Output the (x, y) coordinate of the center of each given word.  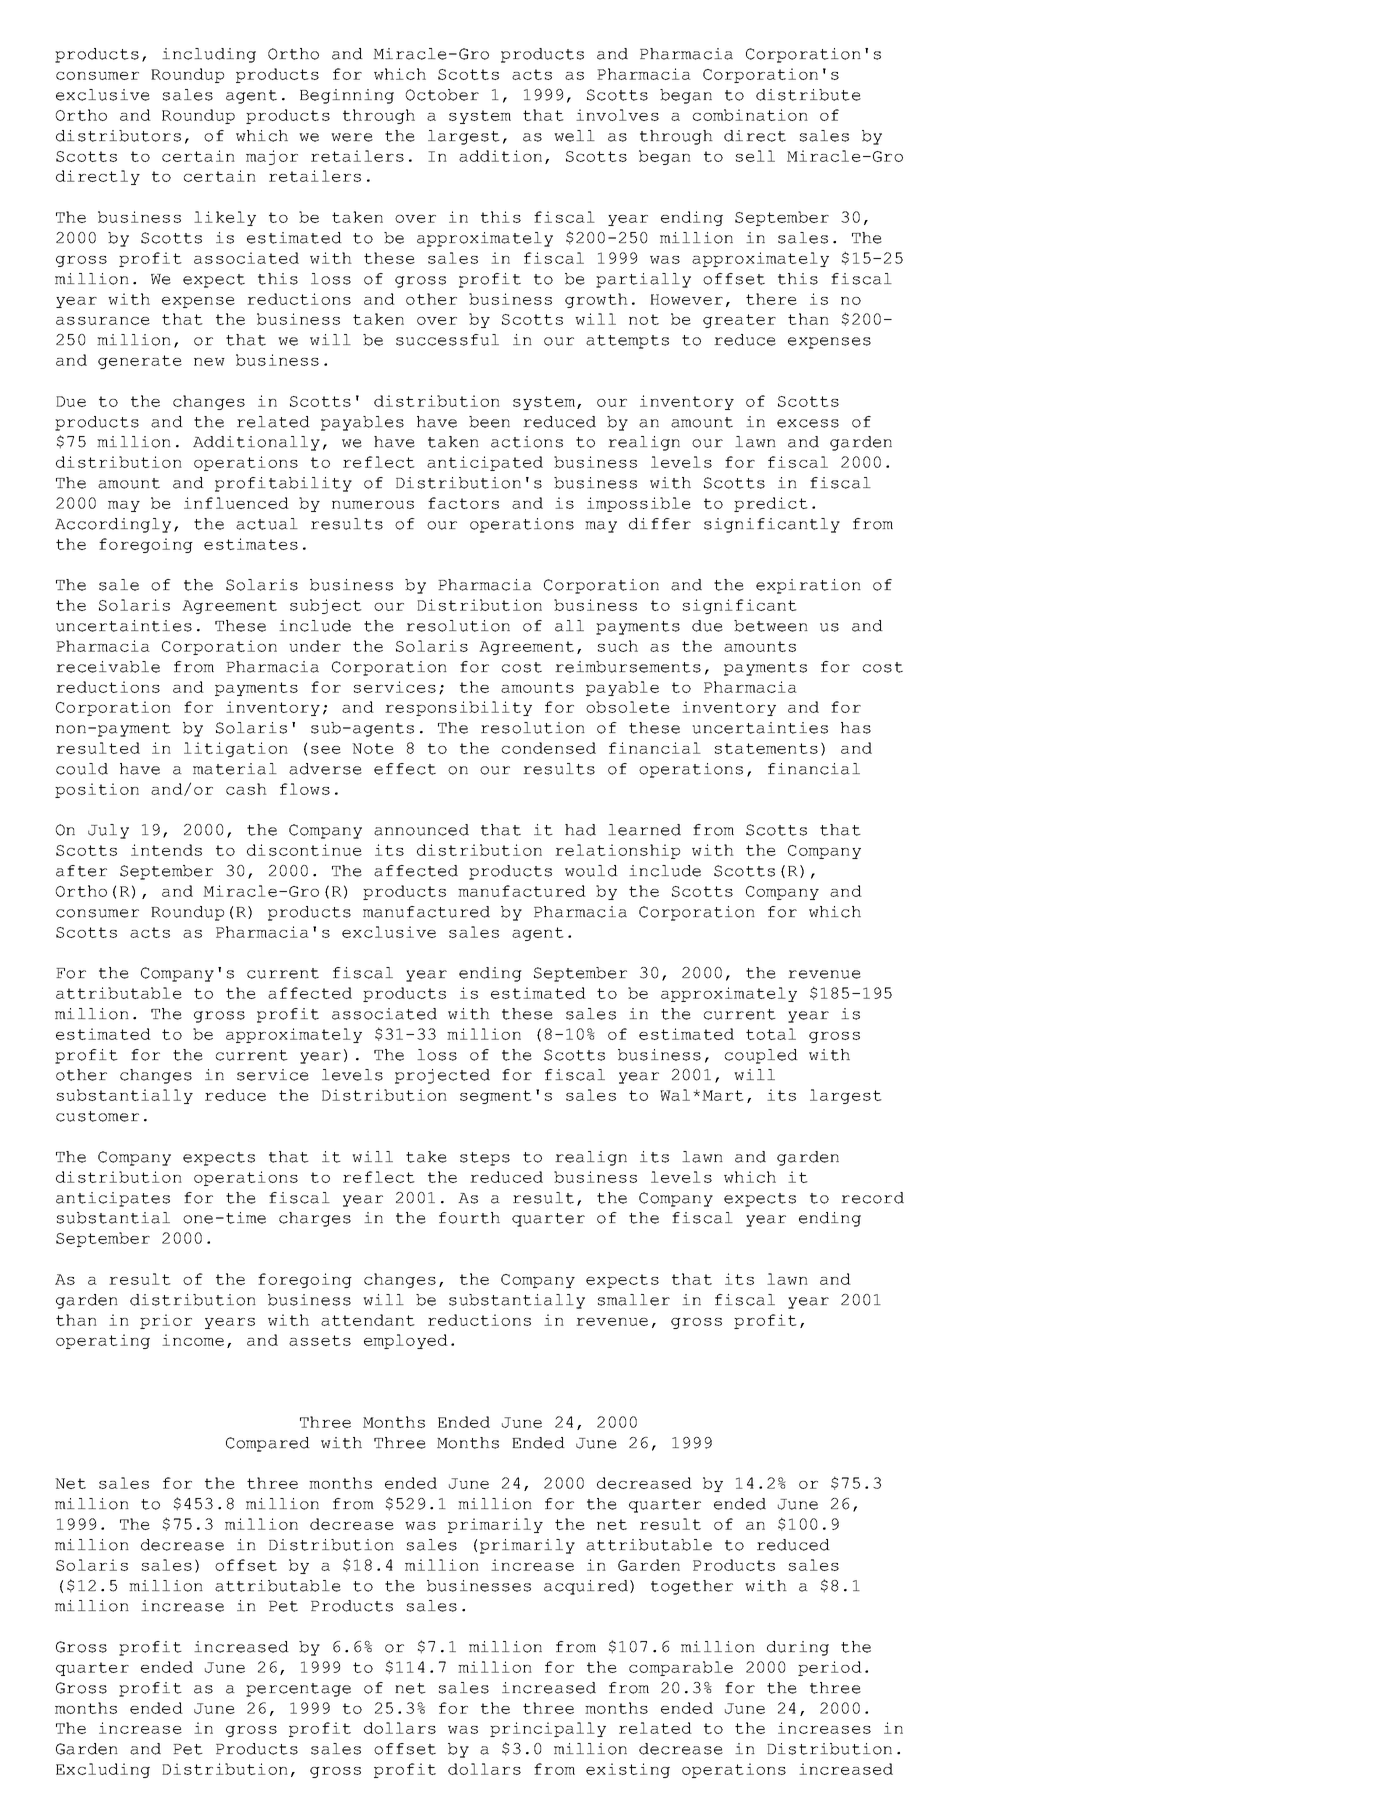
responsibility (458, 708)
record (872, 1198)
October (442, 95)
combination (750, 115)
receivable (108, 667)
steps (485, 1159)
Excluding (103, 1770)
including (209, 55)
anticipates (113, 1199)
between (771, 626)
